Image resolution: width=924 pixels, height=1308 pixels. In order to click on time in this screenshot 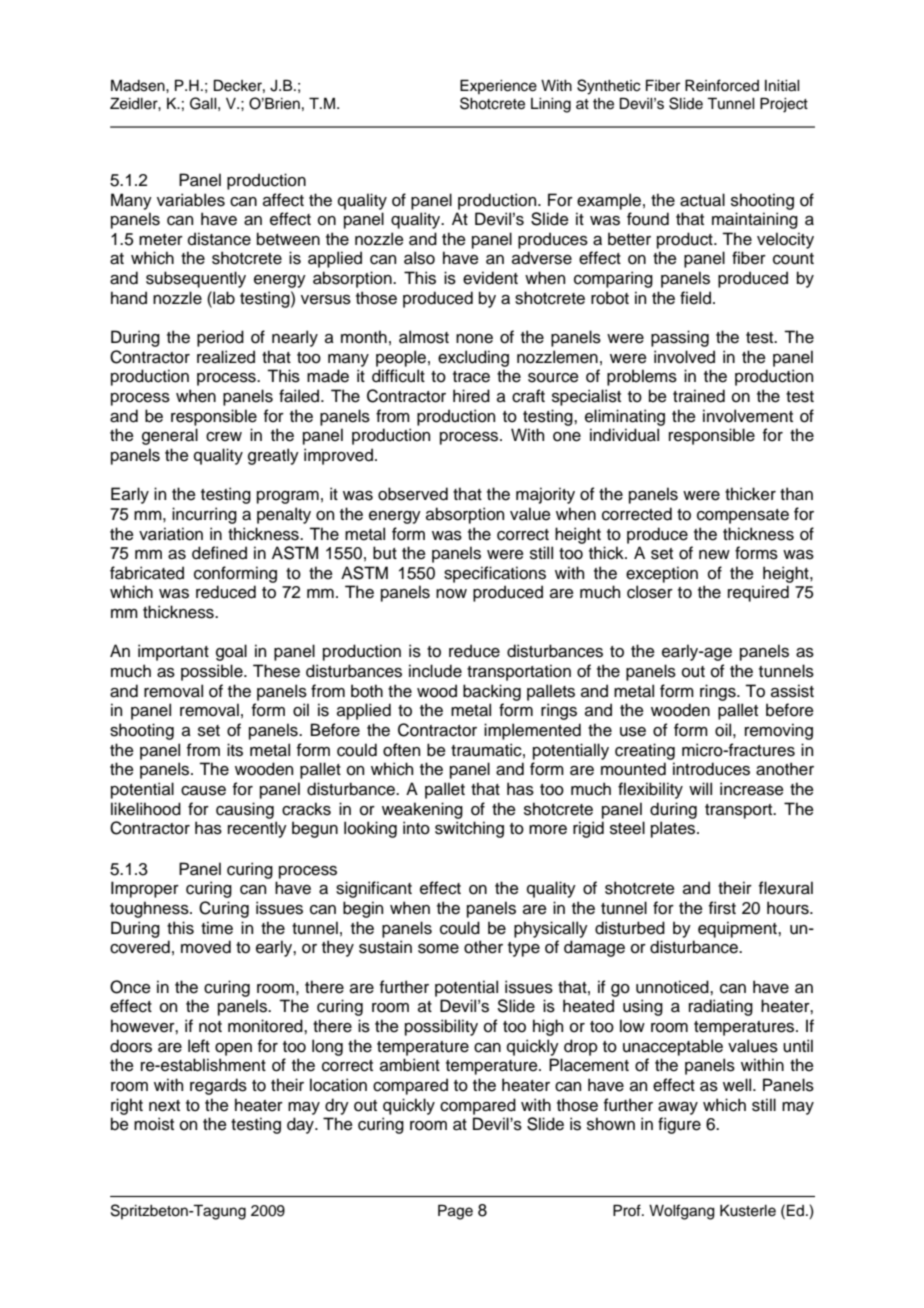, I will do `click(217, 928)`.
